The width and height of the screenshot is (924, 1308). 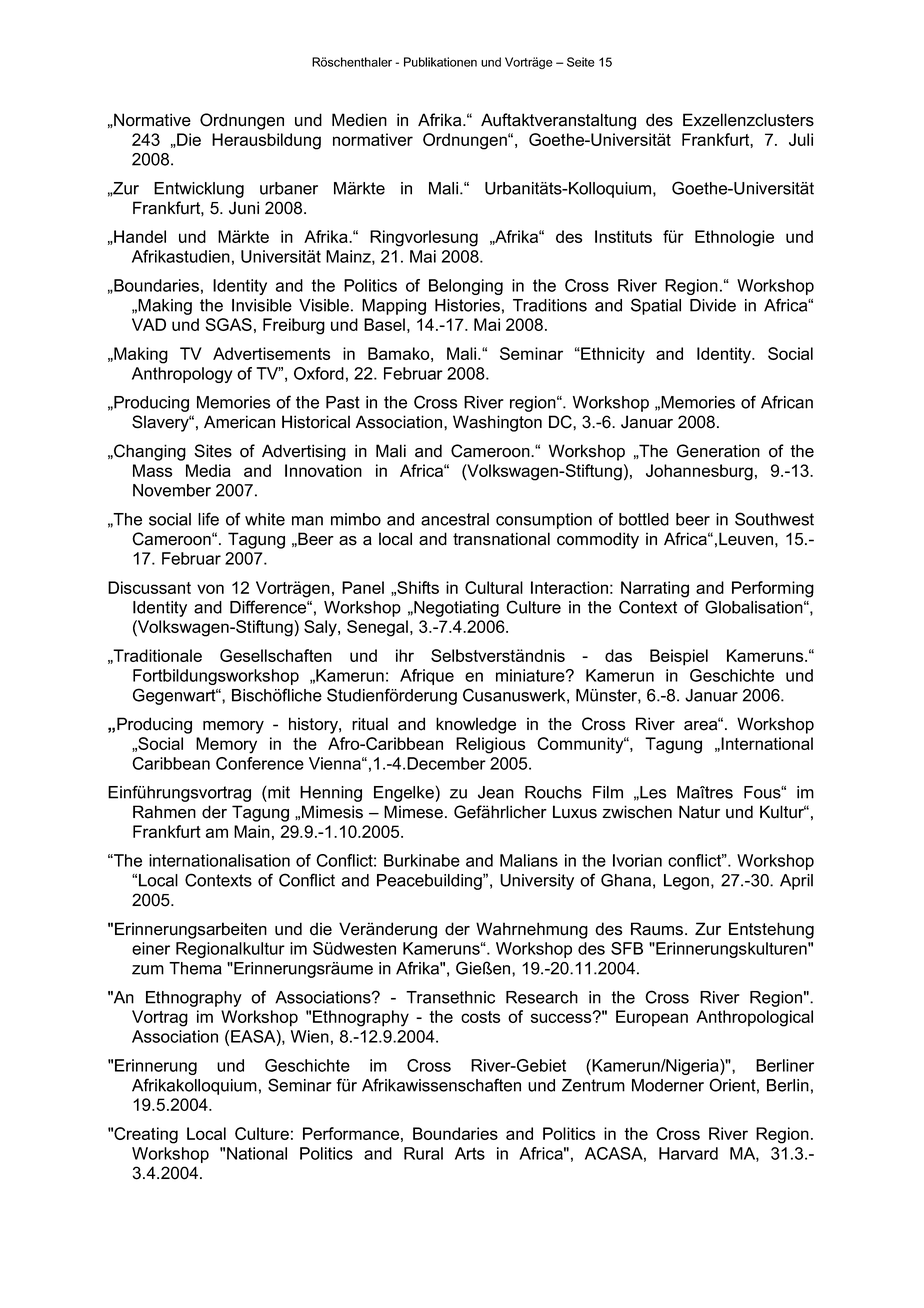 I want to click on Publikationen, so click(x=440, y=62).
